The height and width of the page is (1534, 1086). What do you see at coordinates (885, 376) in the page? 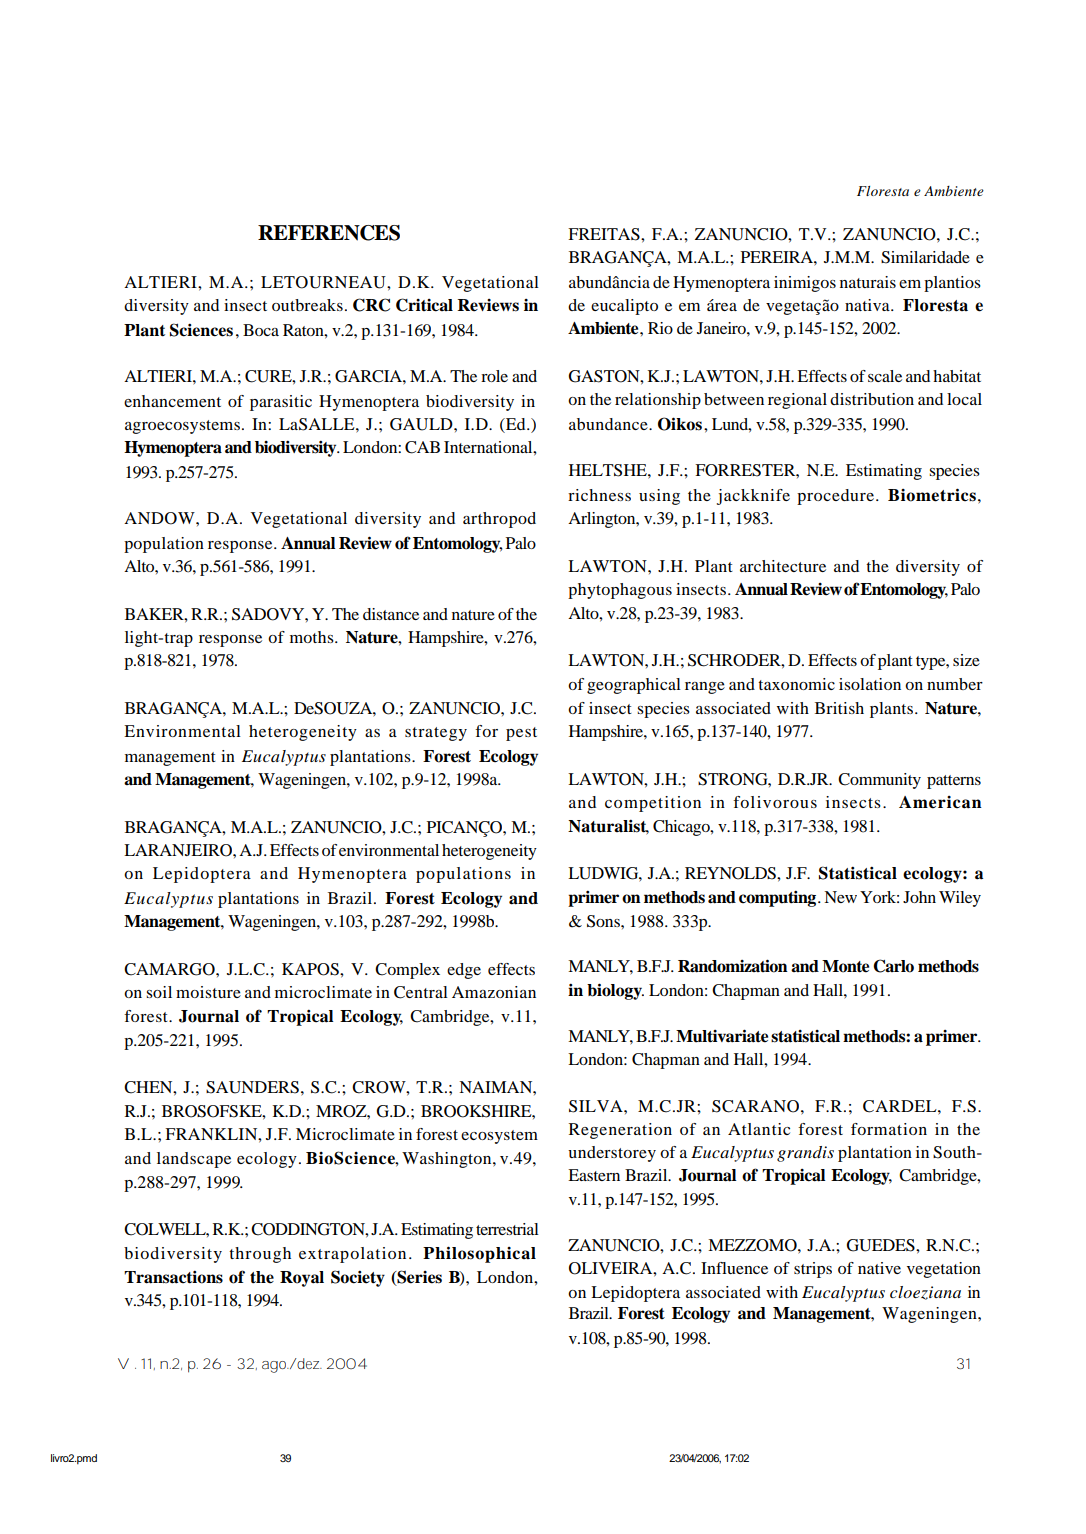
I see `scale` at bounding box center [885, 376].
